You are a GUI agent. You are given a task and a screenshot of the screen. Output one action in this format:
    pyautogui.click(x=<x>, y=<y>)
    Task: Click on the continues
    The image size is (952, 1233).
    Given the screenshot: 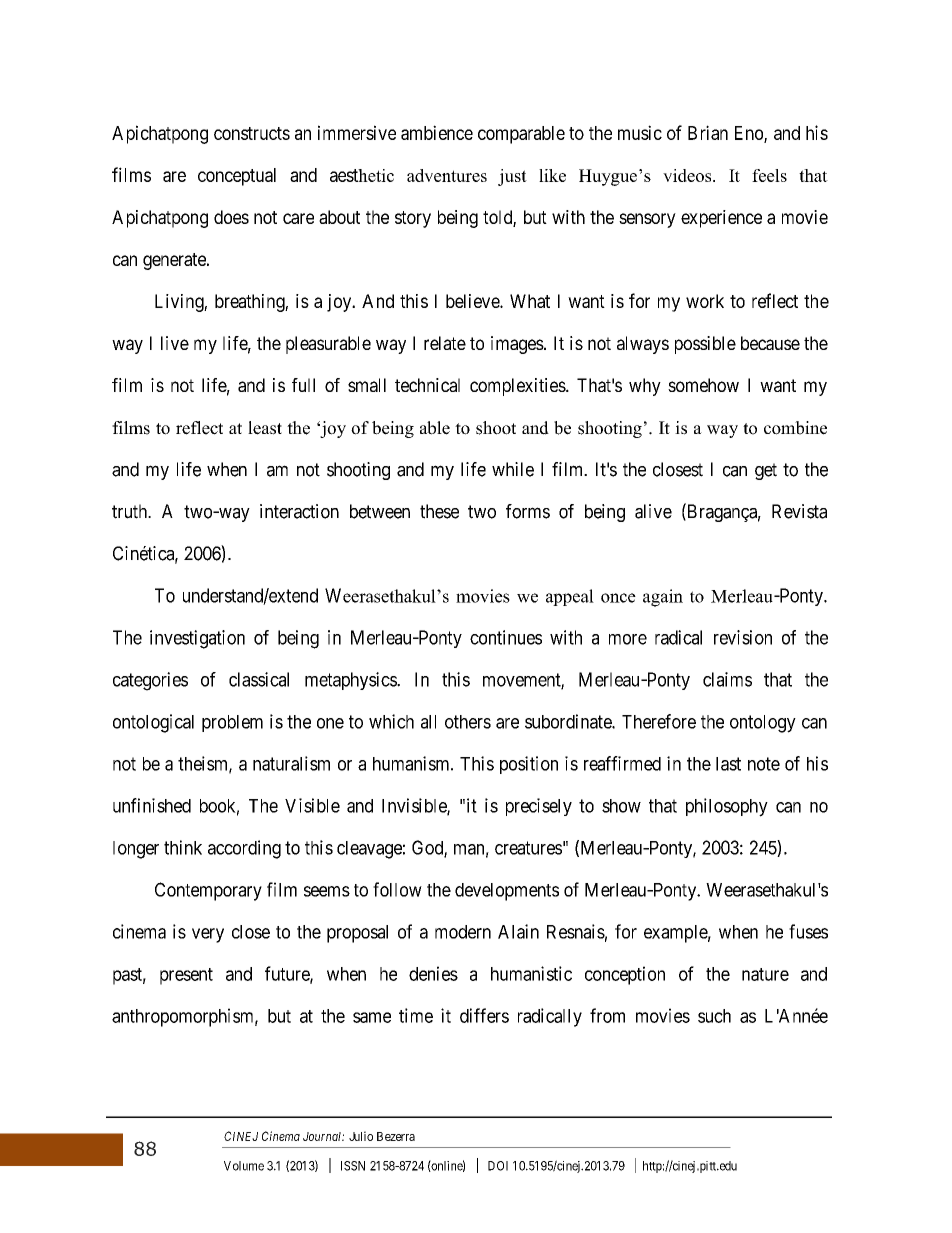 What is the action you would take?
    pyautogui.click(x=506, y=637)
